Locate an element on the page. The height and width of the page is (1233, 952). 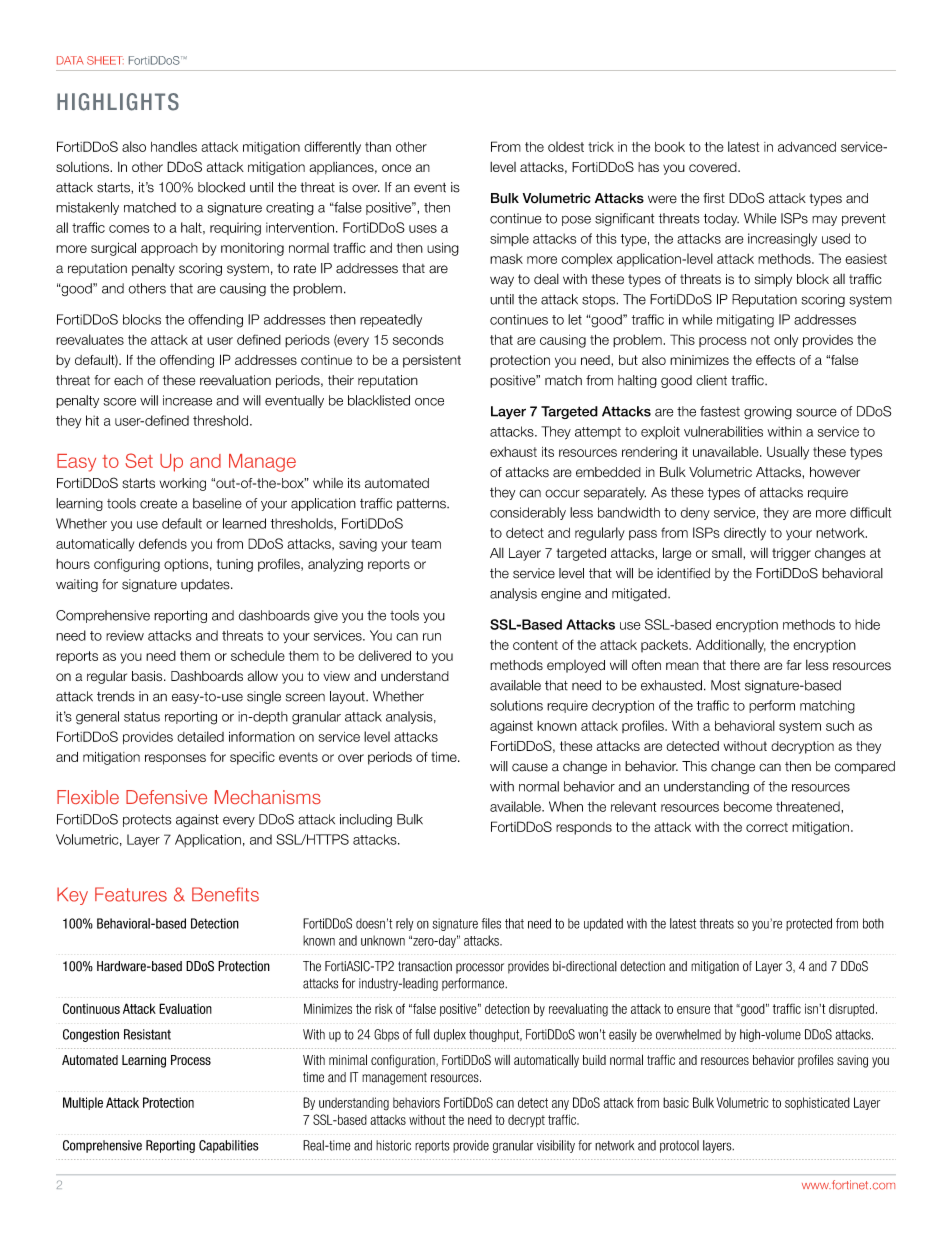
Capabilities is located at coordinates (228, 1146).
